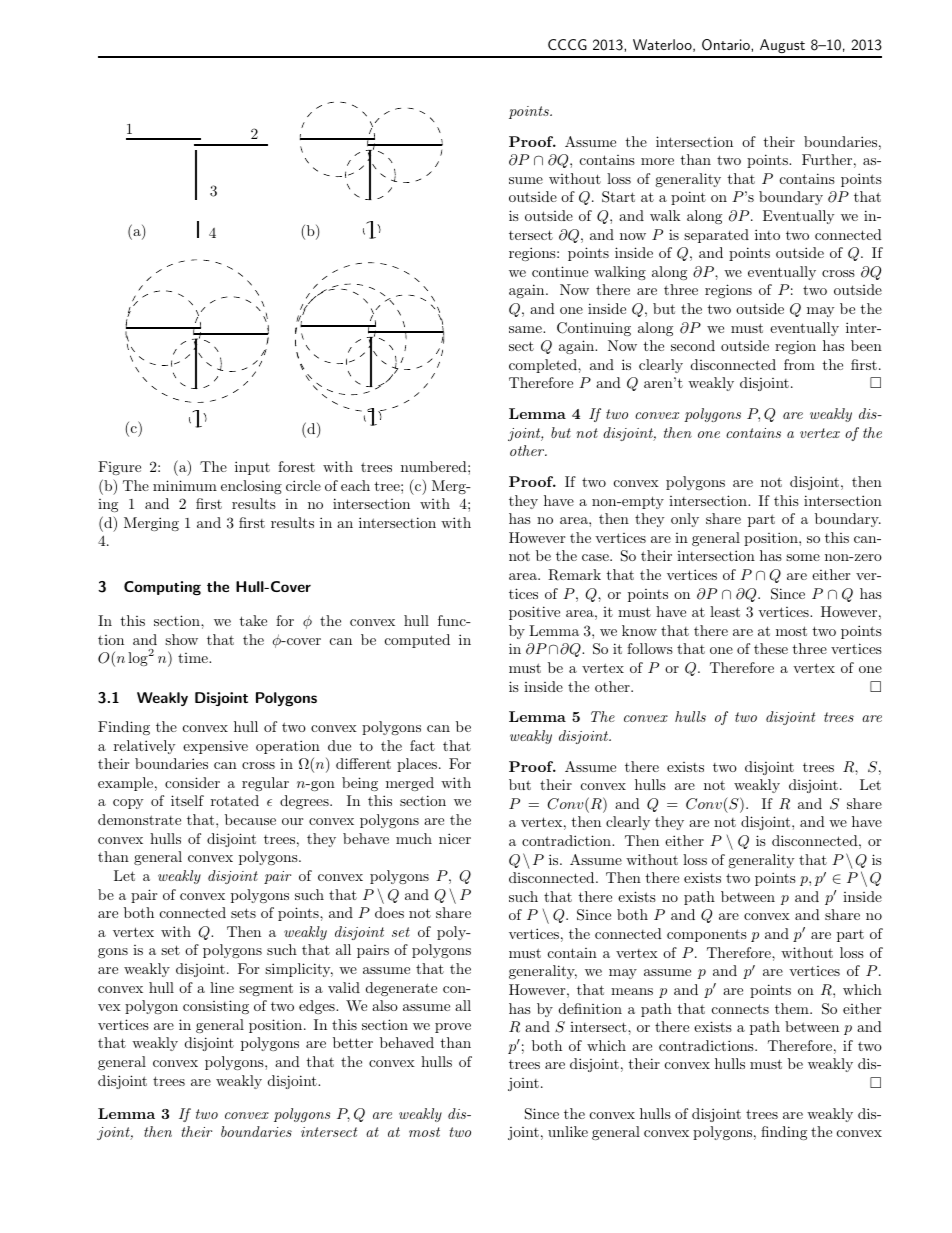 The height and width of the page is (1233, 952). Describe the element at coordinates (657, 161) in the page. I see `more` at that location.
